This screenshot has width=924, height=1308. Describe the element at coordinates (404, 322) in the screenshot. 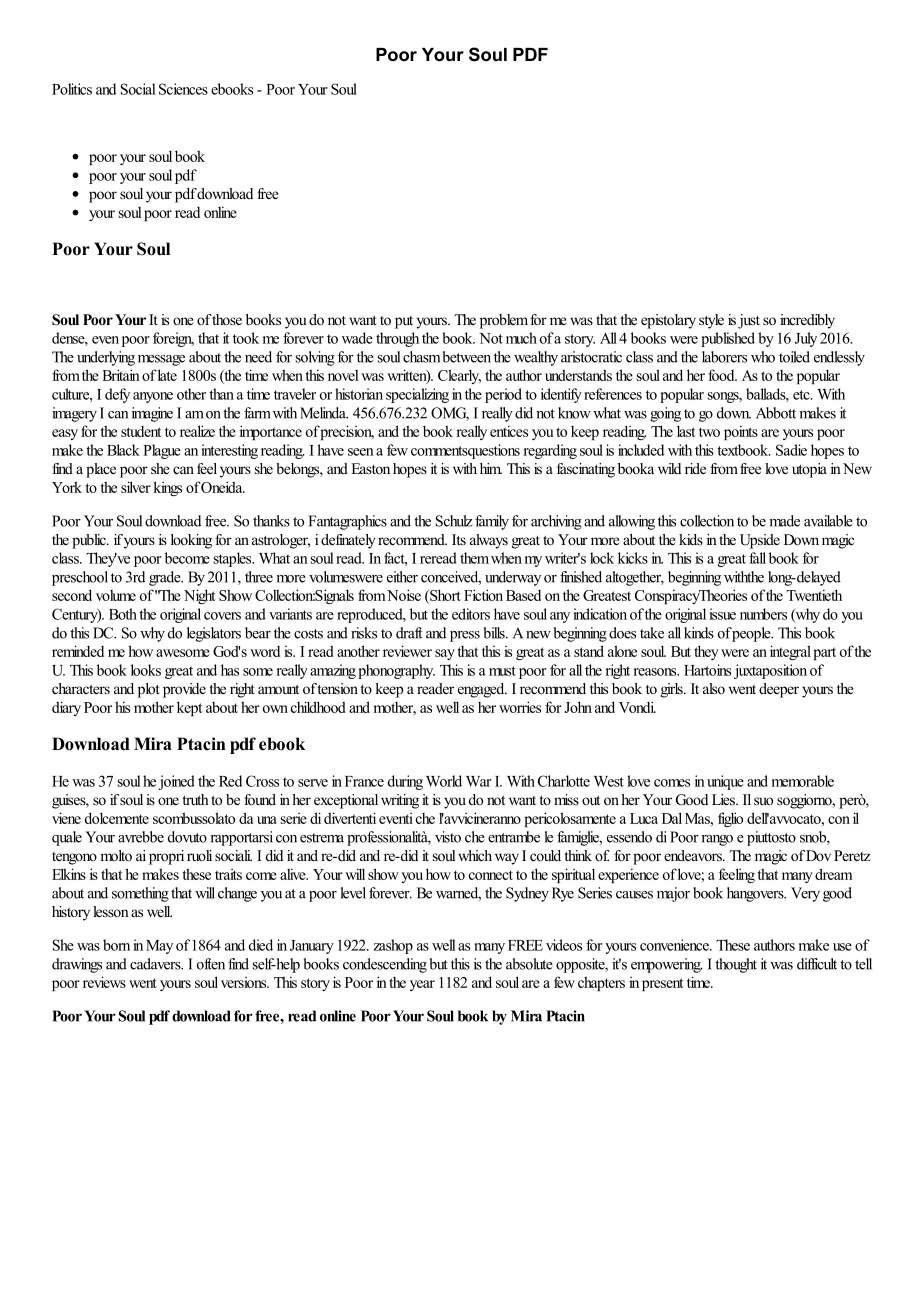

I see `put` at that location.
